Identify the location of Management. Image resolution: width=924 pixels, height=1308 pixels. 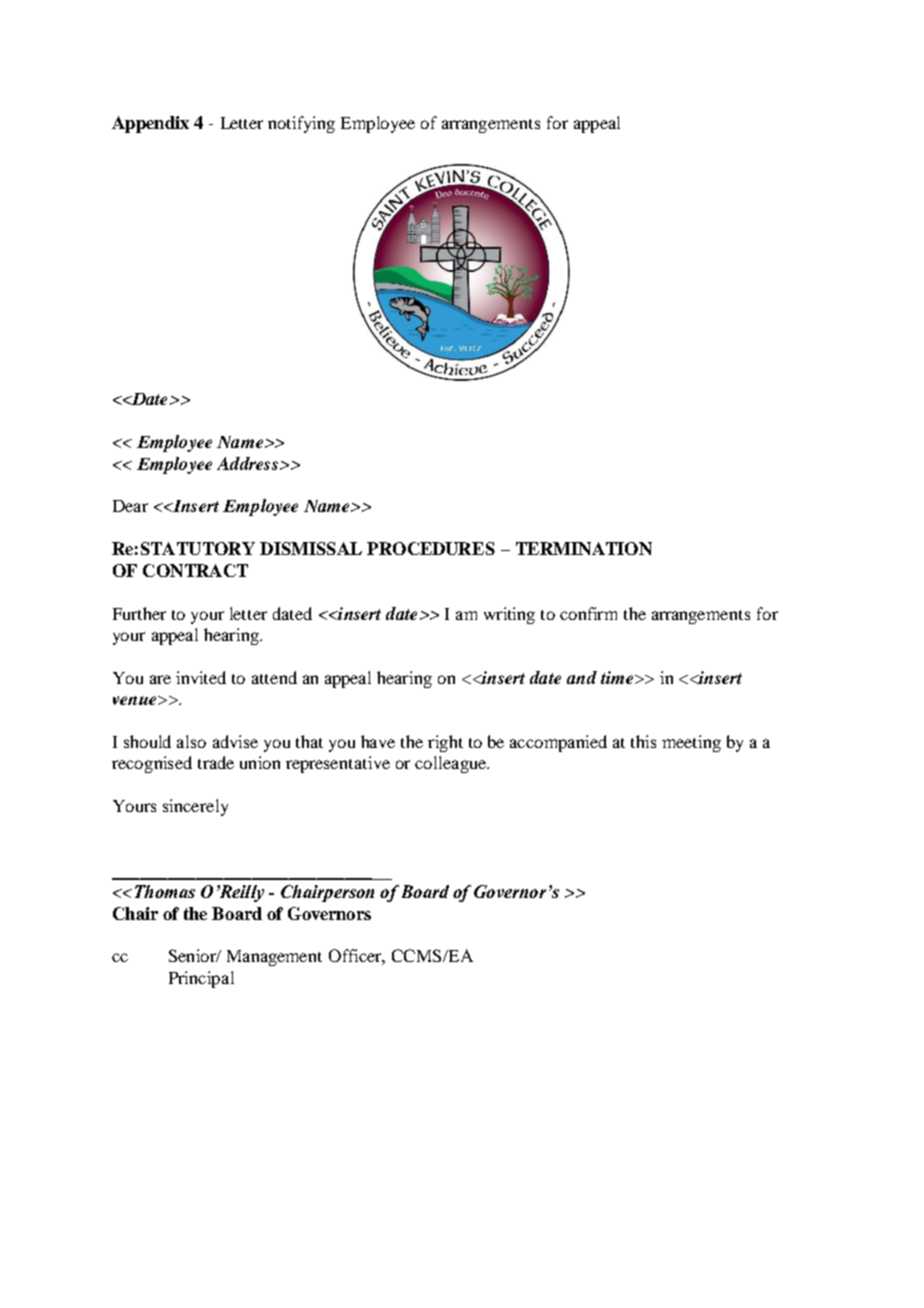
(274, 958).
